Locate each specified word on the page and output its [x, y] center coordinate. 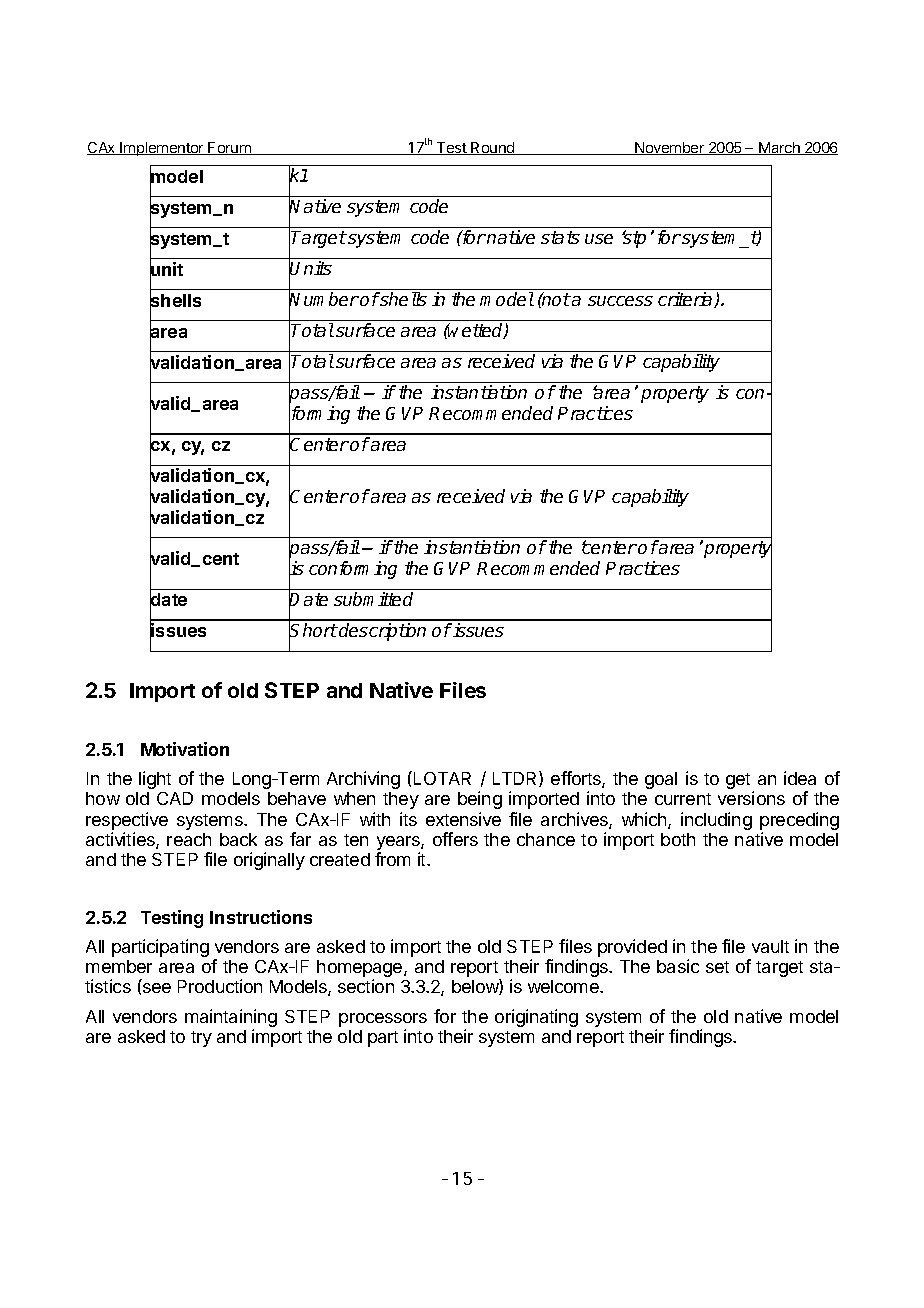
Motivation [185, 749]
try [201, 1039]
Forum [230, 148]
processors [383, 1021]
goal [661, 780]
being [480, 800]
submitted [373, 599]
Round [493, 148]
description [382, 632]
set [717, 967]
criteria [686, 300]
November [670, 148]
